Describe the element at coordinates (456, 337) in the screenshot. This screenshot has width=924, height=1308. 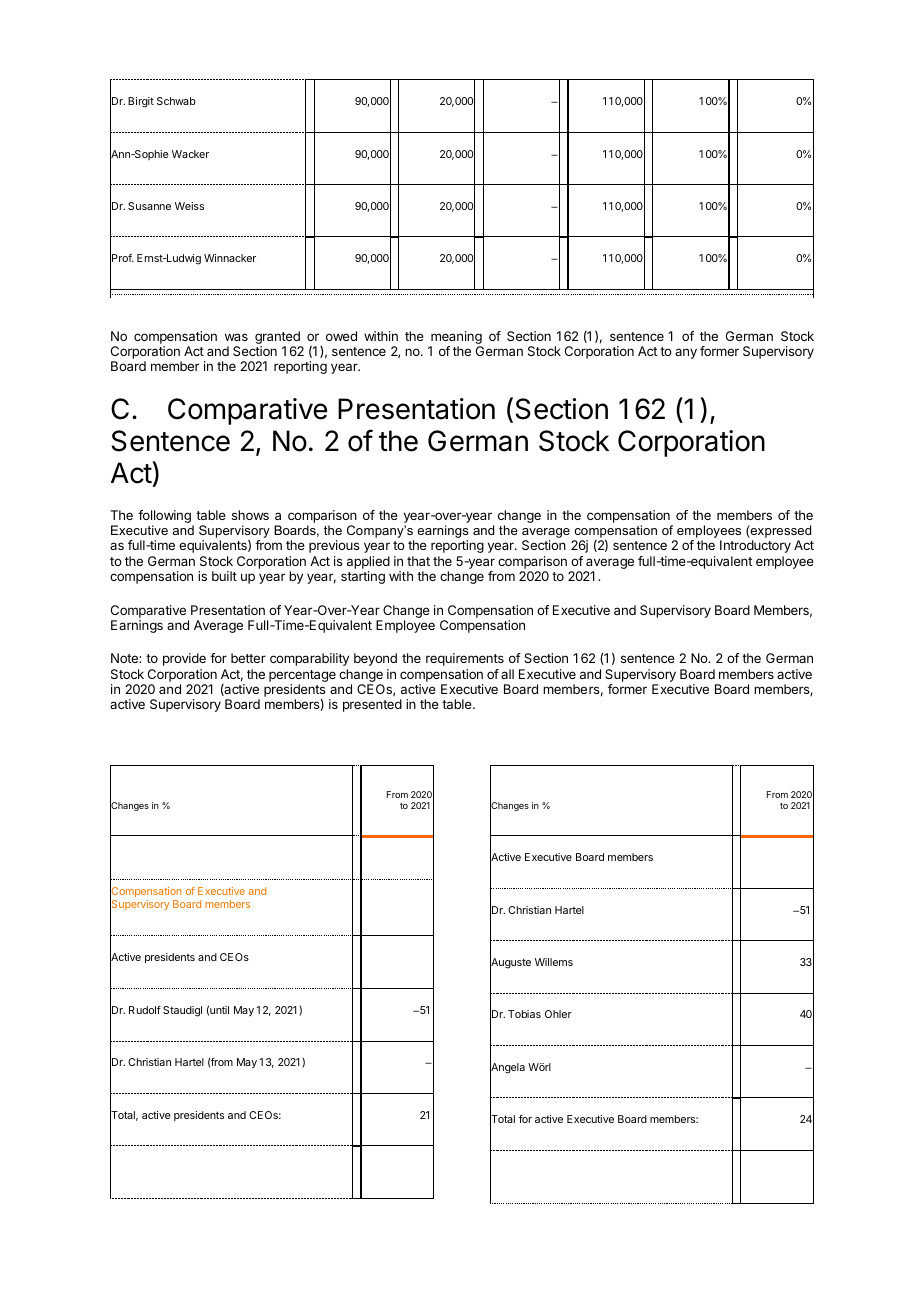
I see `meaning` at that location.
